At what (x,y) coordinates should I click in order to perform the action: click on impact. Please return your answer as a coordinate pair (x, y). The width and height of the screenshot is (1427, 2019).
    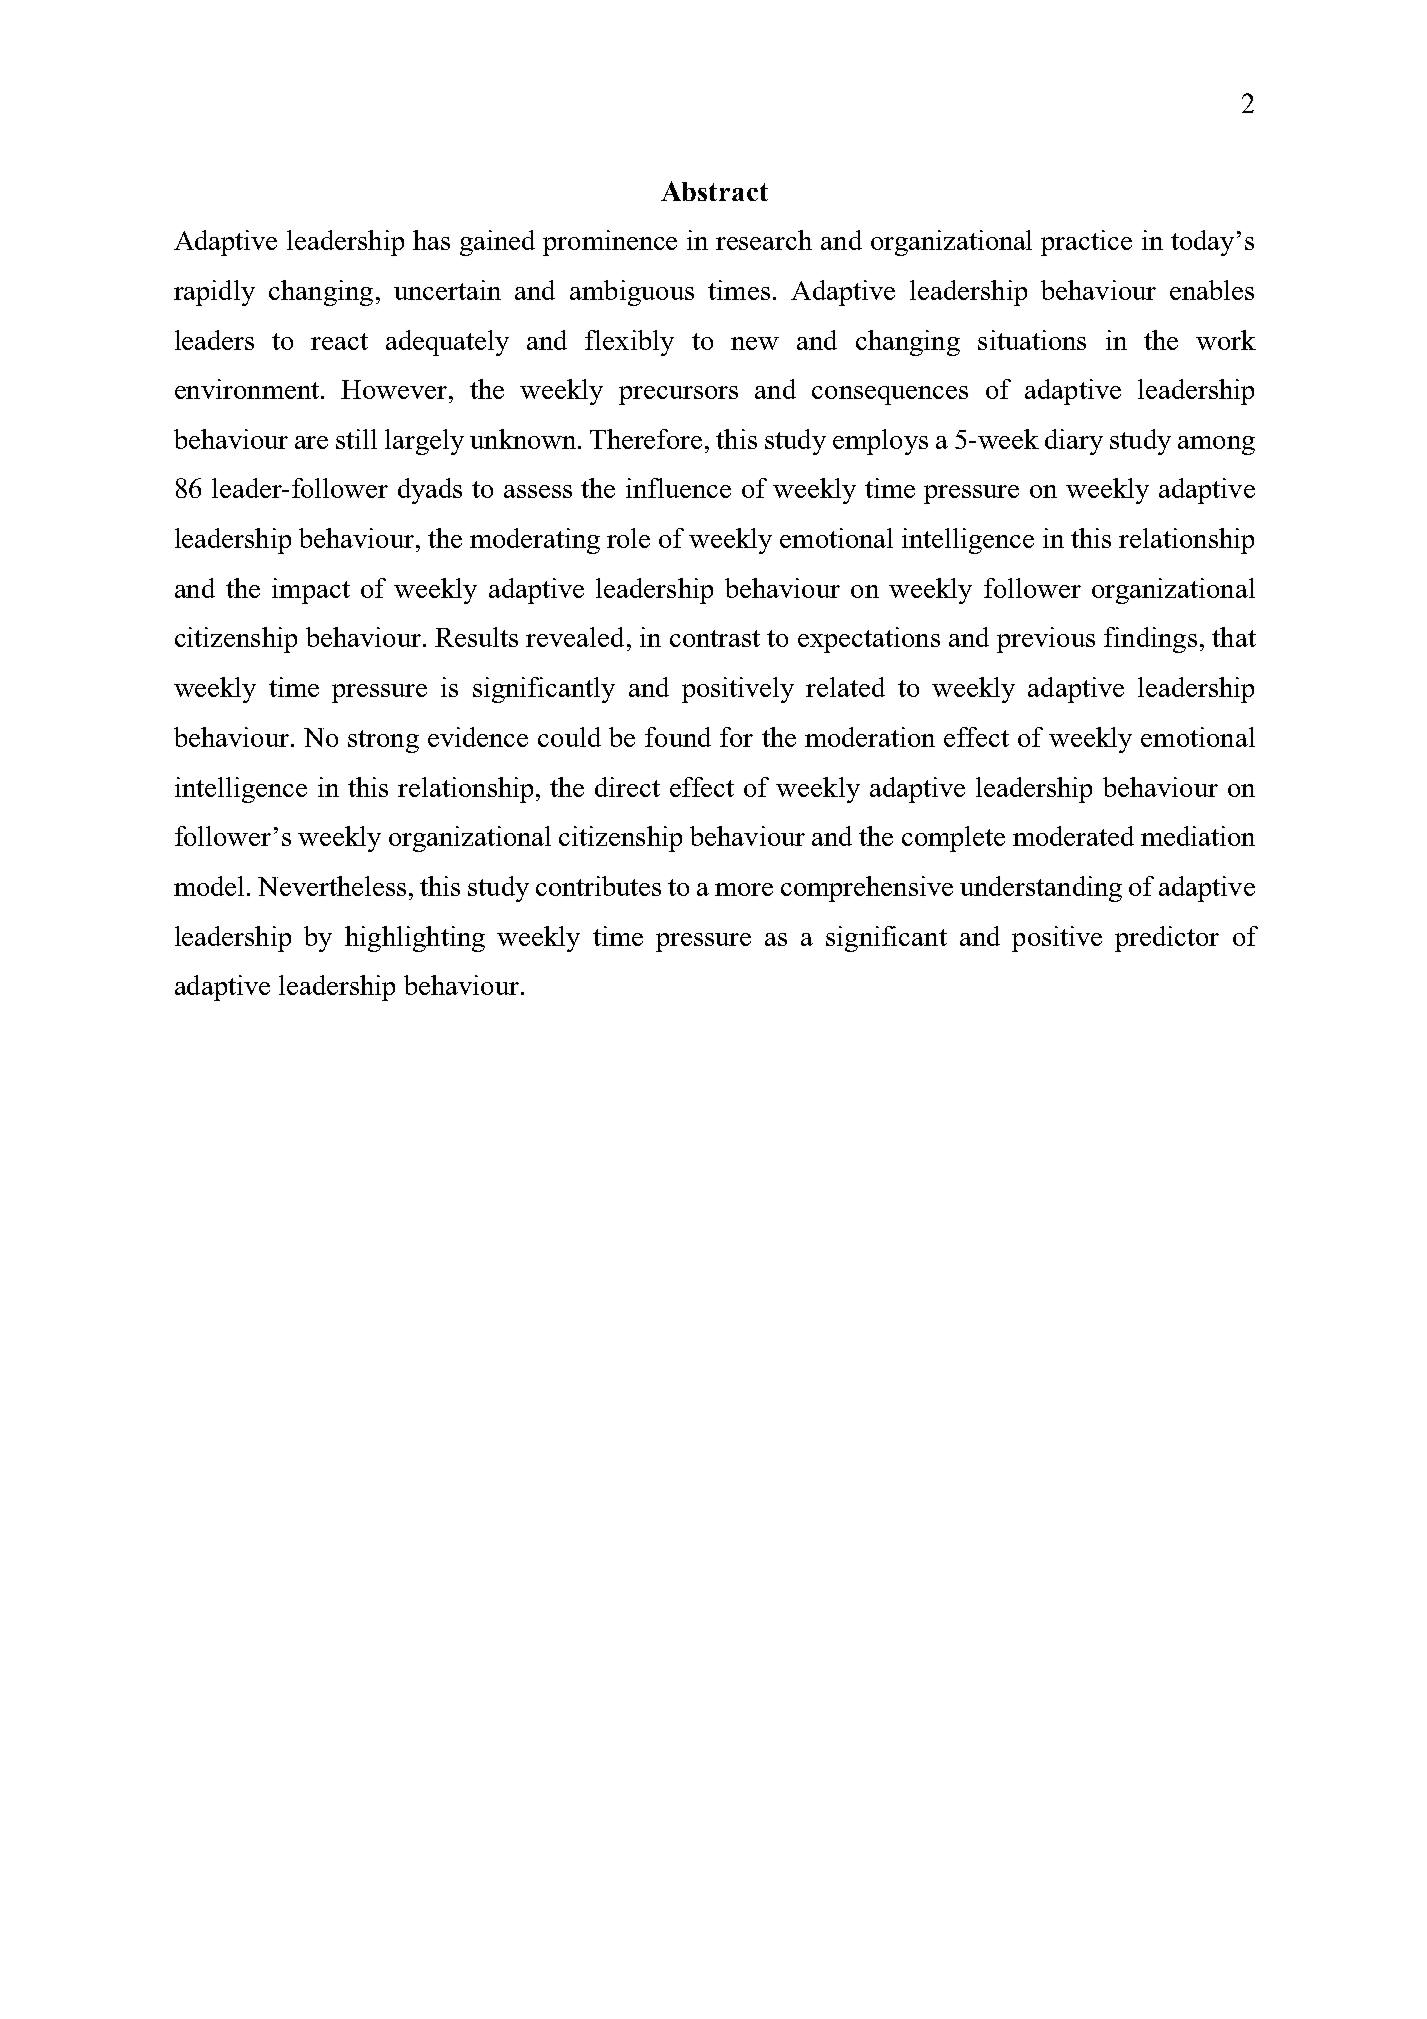
    Looking at the image, I should click on (311, 591).
